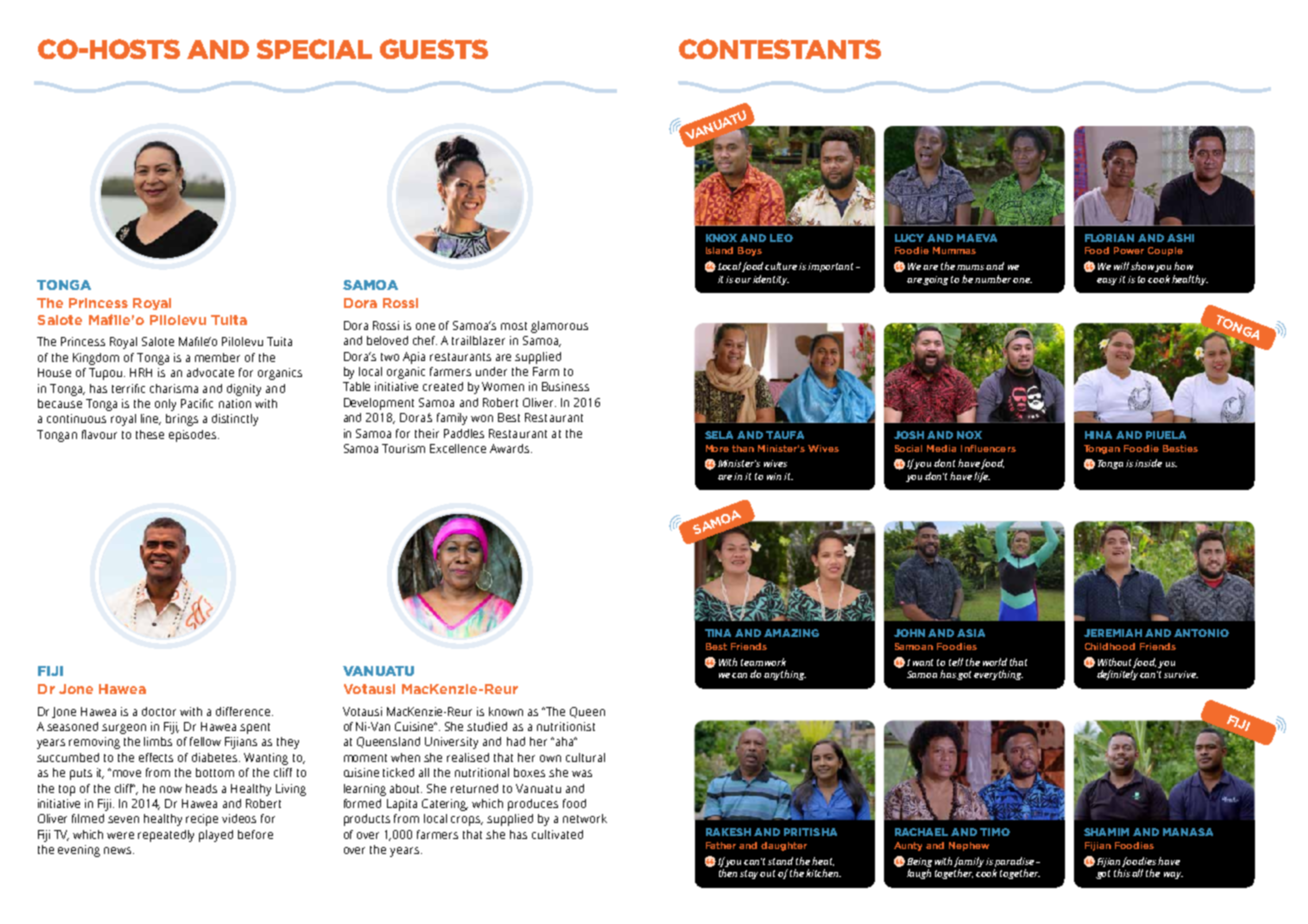  Describe the element at coordinates (1110, 646) in the image. I see `Childhood` at that location.
